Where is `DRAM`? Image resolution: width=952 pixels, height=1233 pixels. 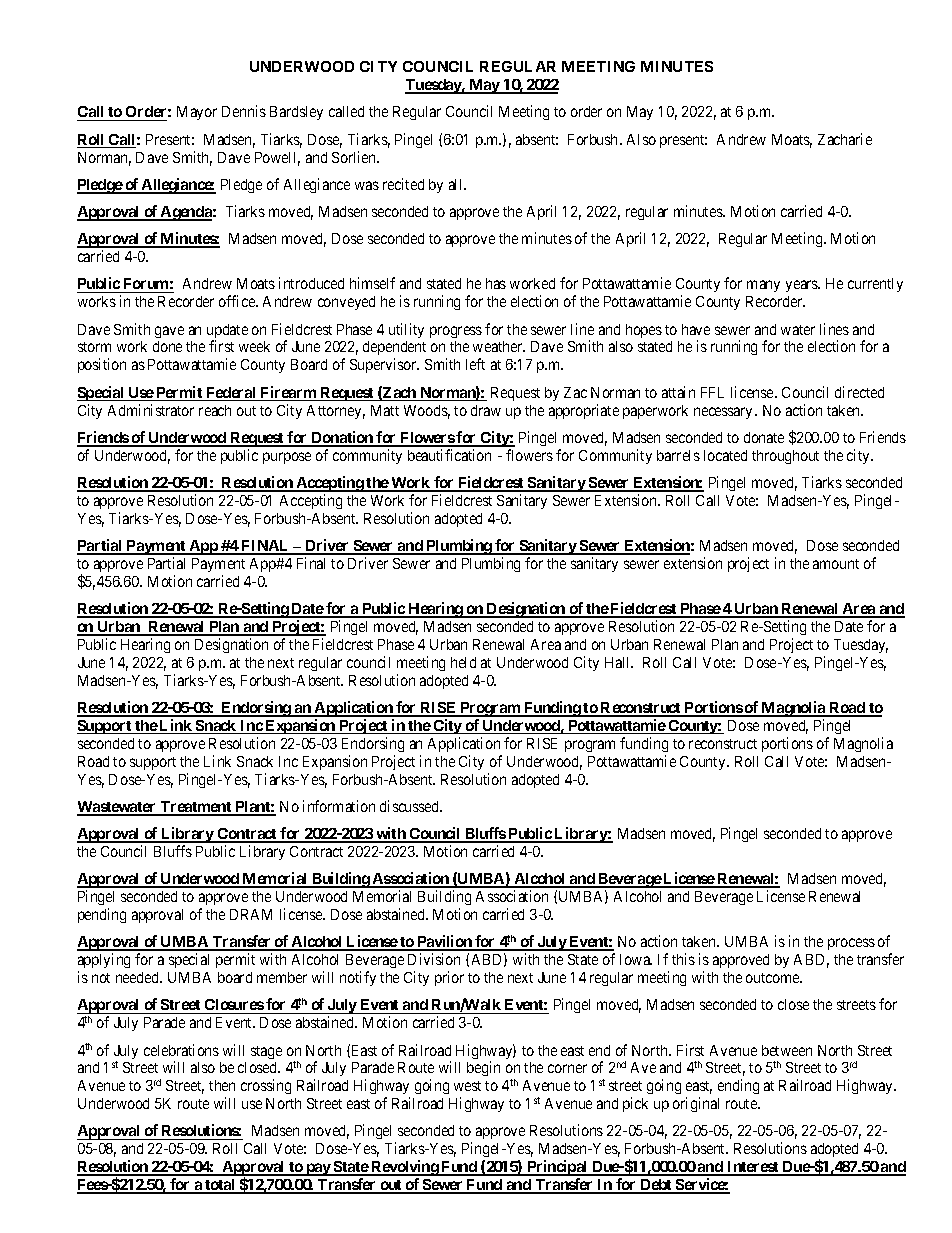 DRAM is located at coordinates (251, 914).
